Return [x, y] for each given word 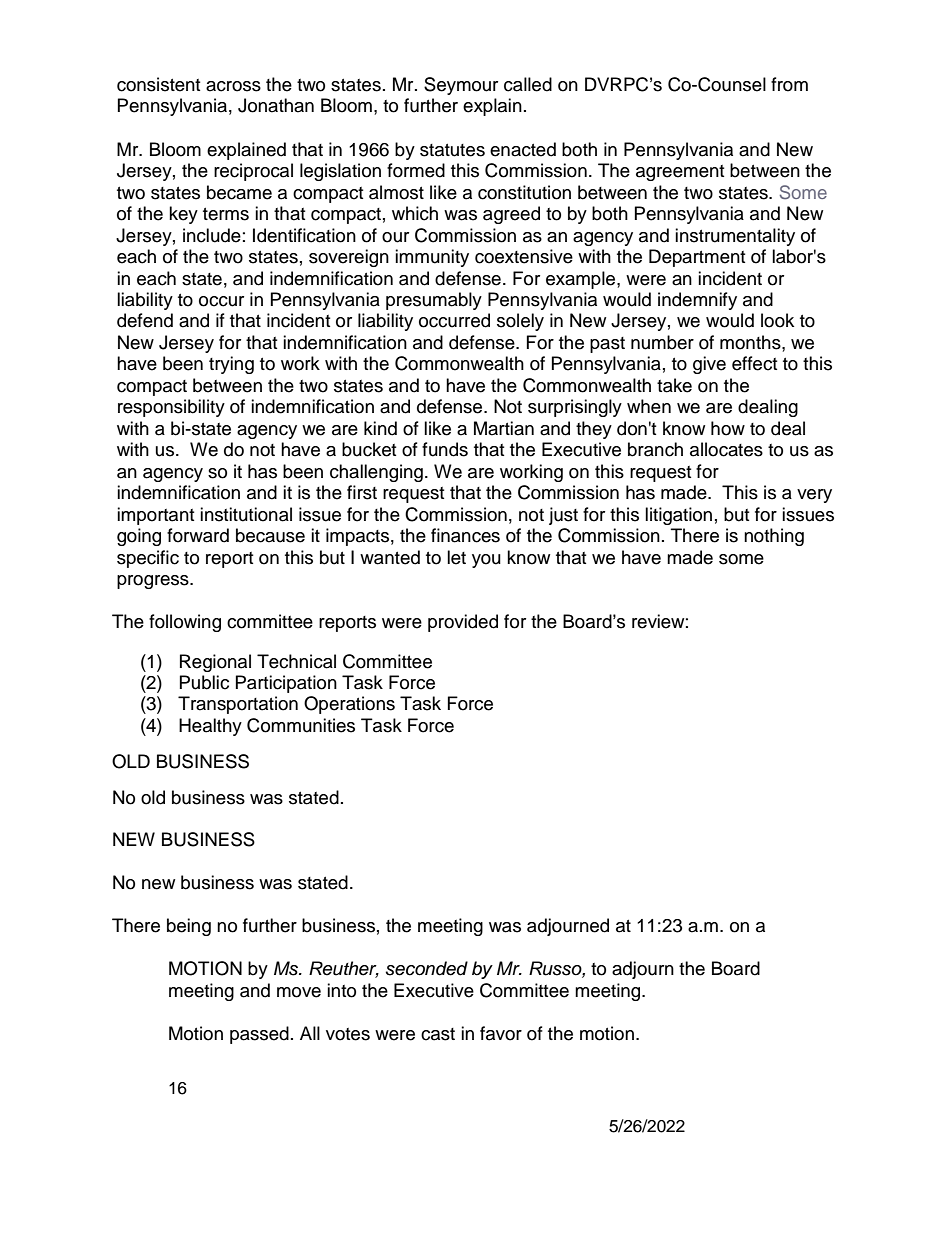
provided [463, 623]
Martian [504, 428]
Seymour [461, 86]
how [728, 428]
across [233, 86]
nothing [774, 537]
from [789, 84]
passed [259, 1035]
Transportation [238, 705]
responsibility [171, 408]
